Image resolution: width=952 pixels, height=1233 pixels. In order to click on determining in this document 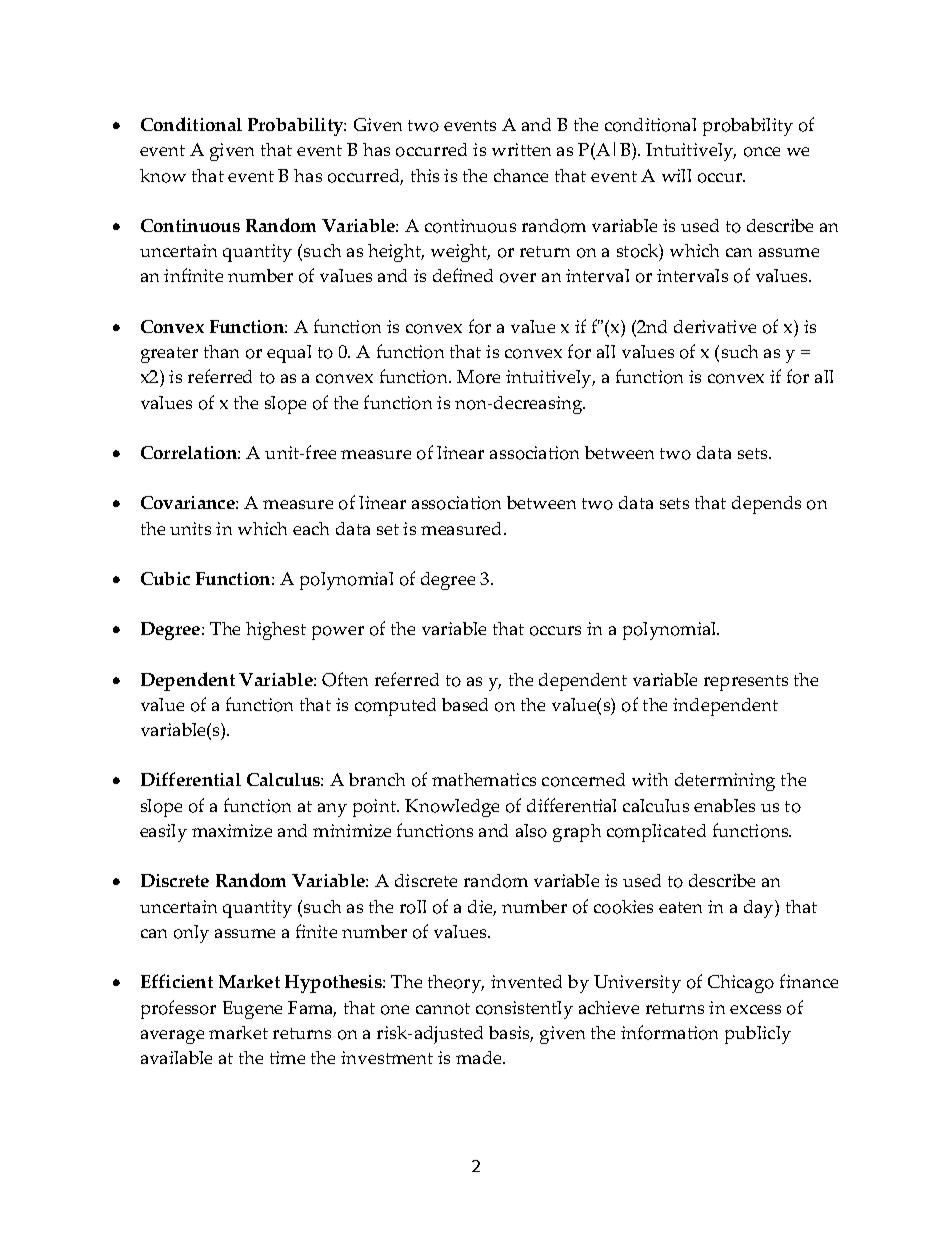, I will do `click(725, 782)`.
